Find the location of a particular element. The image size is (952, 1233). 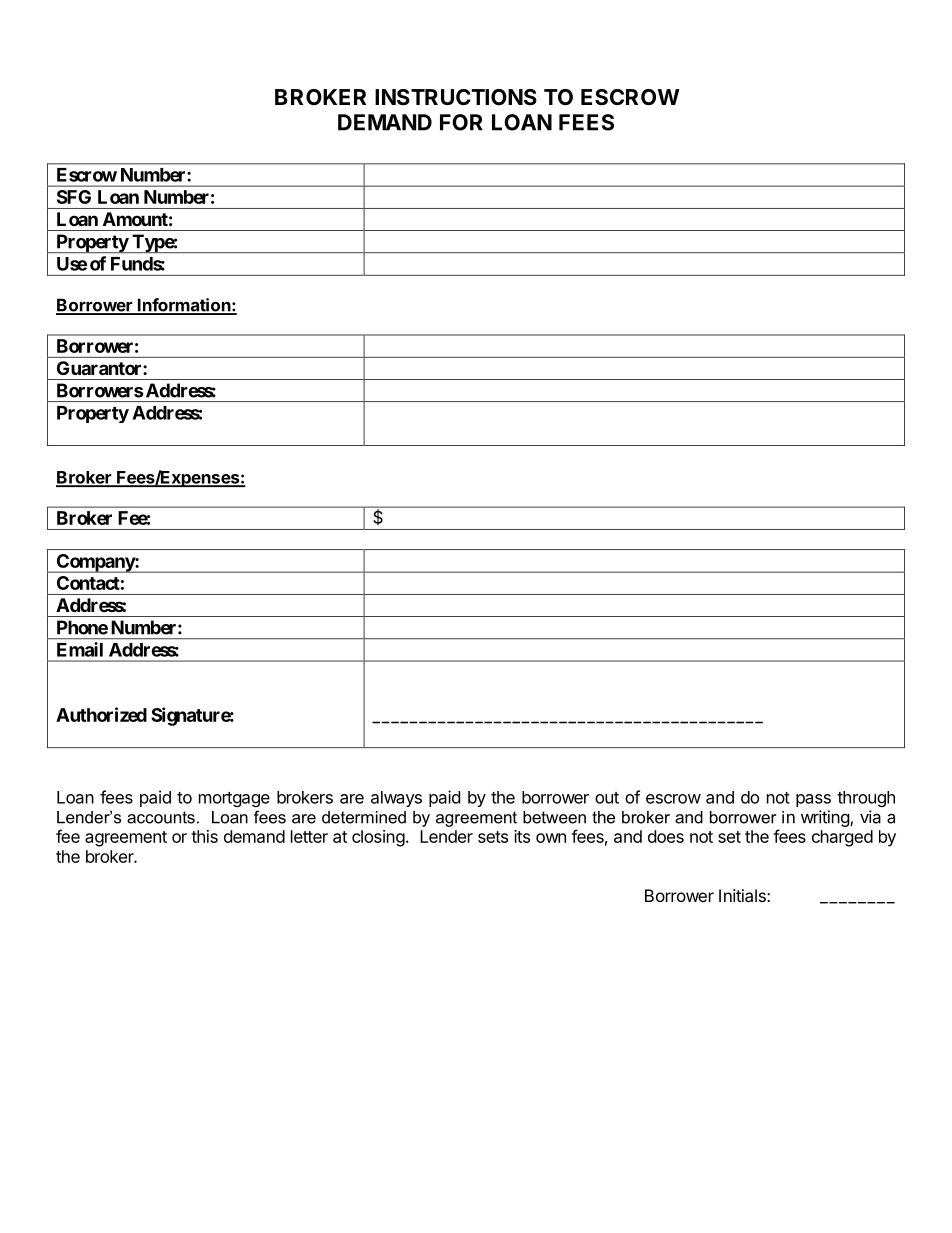

Initials is located at coordinates (743, 895).
